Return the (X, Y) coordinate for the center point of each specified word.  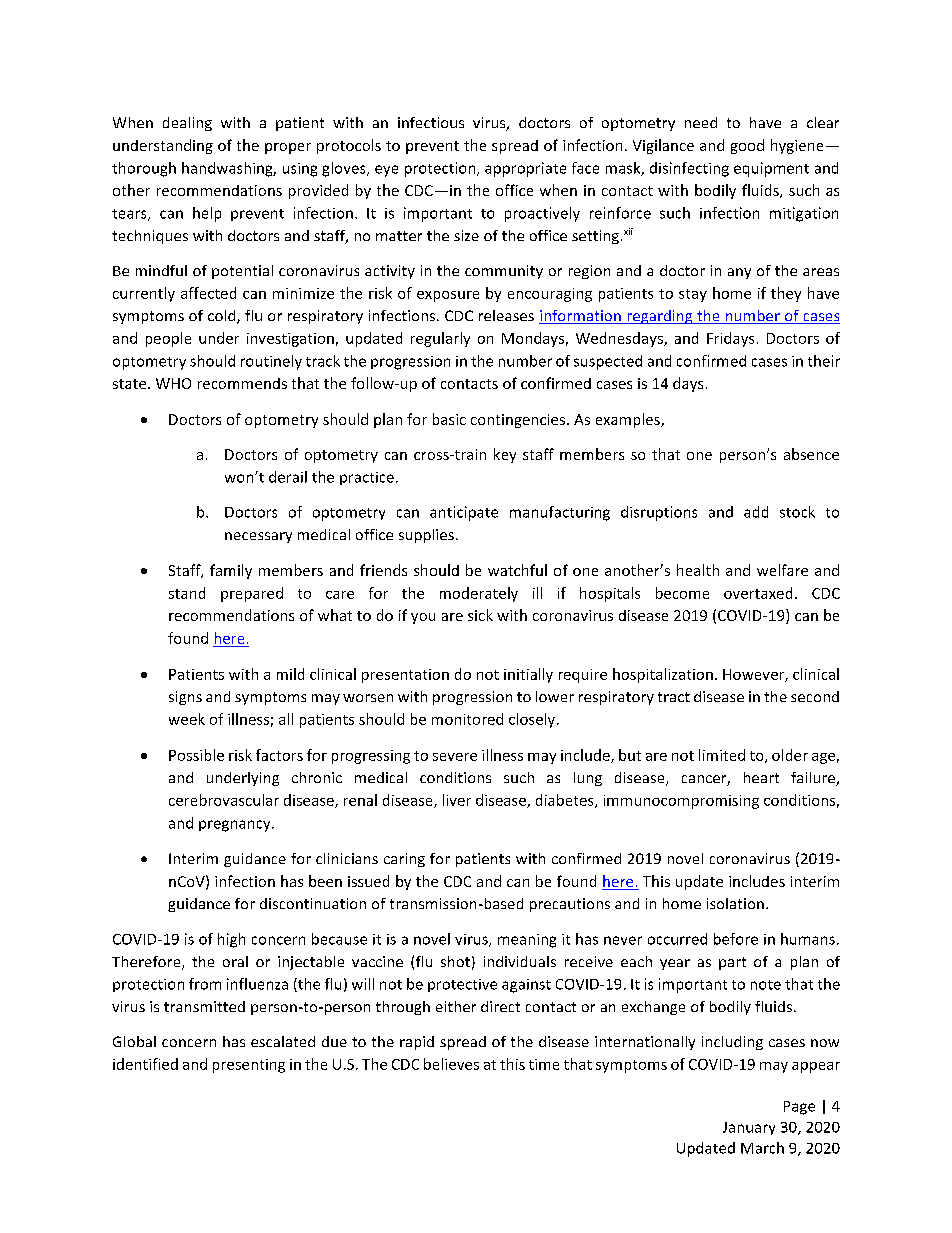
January (749, 1128)
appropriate (525, 169)
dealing (187, 124)
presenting (249, 1066)
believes (451, 1064)
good (747, 146)
